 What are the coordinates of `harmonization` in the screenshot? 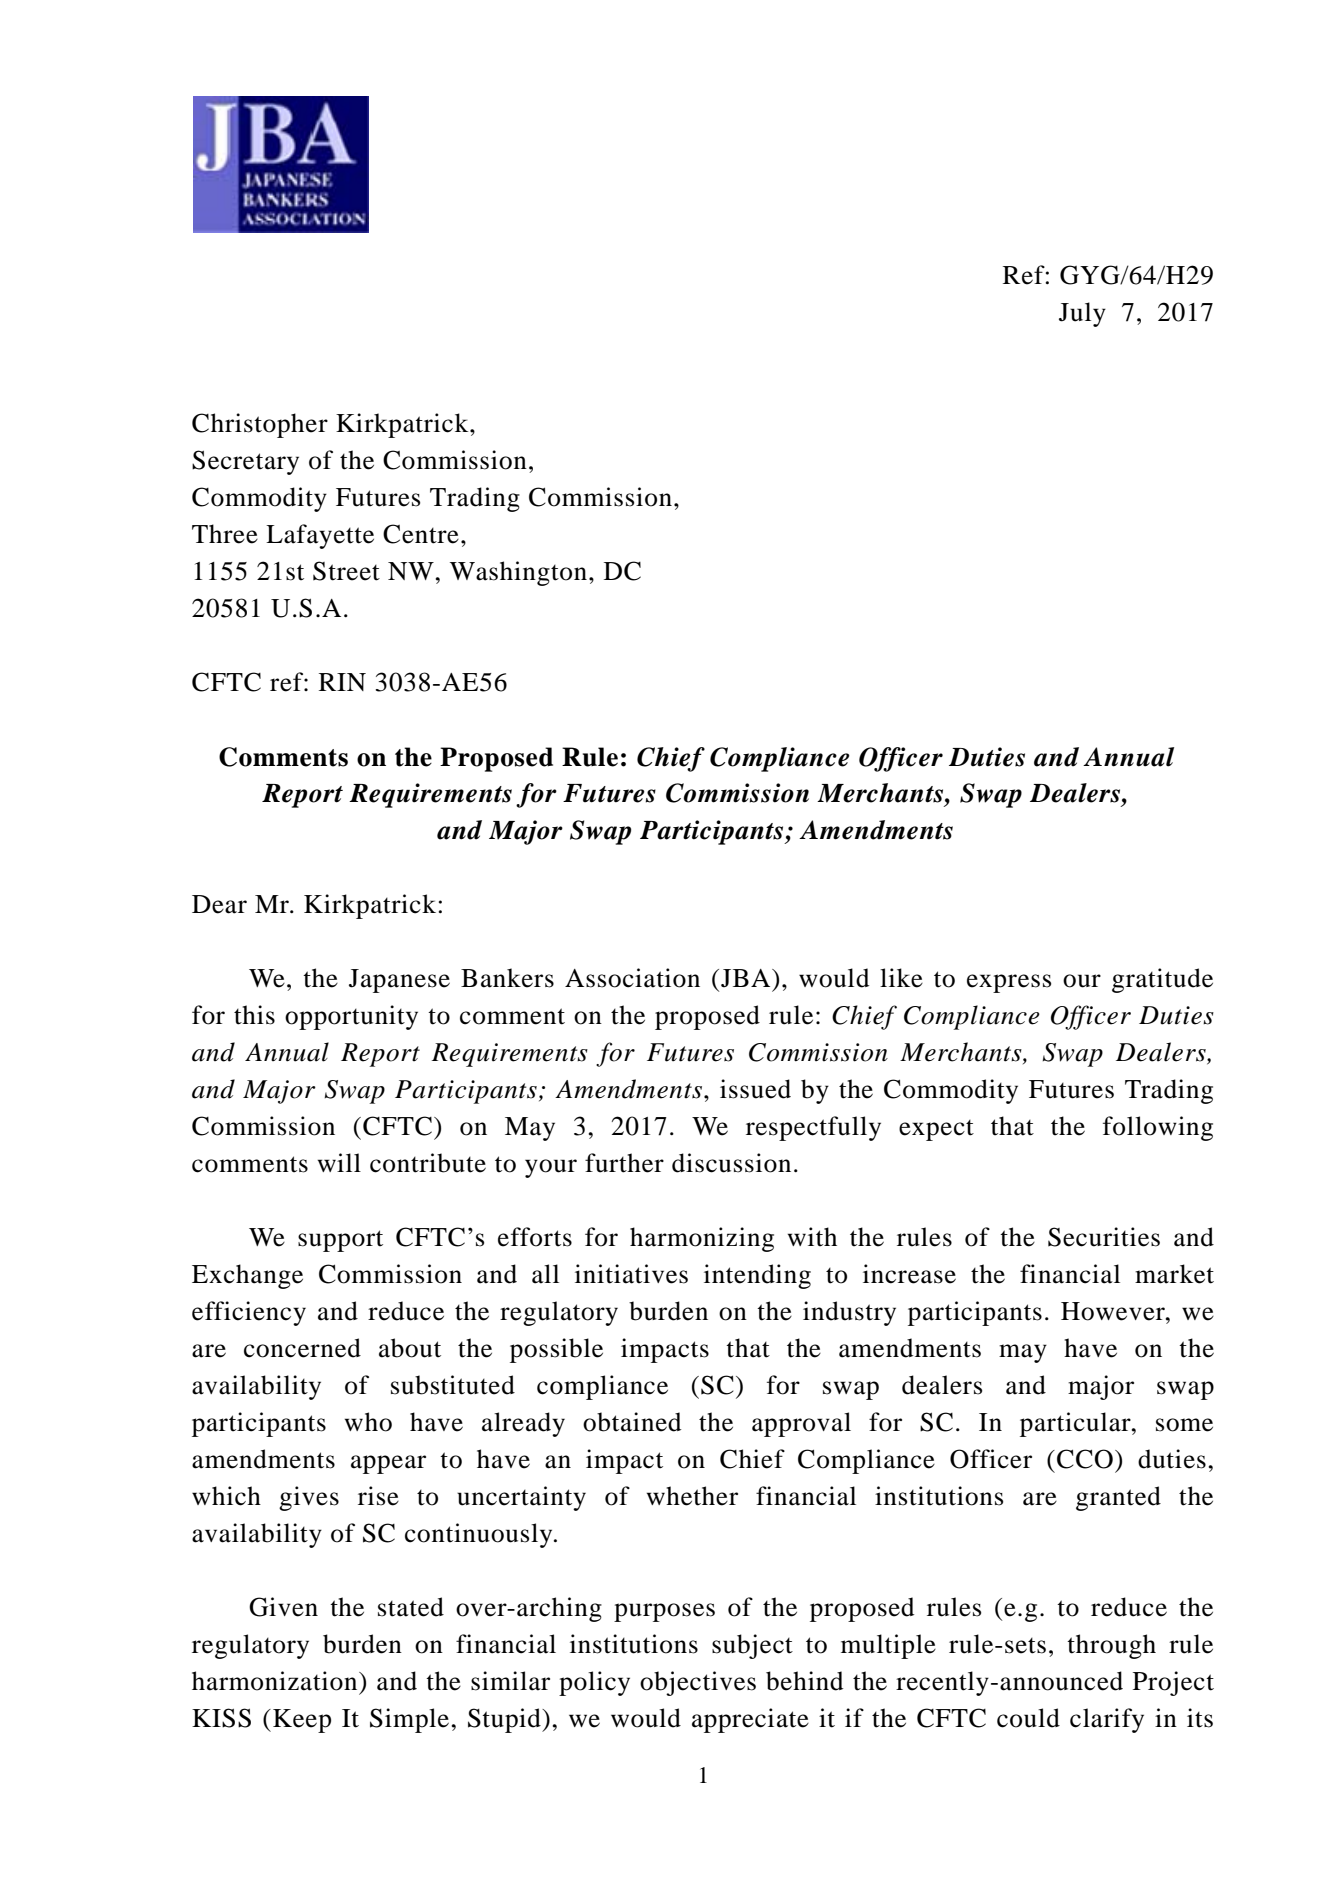 It's located at (276, 1681).
